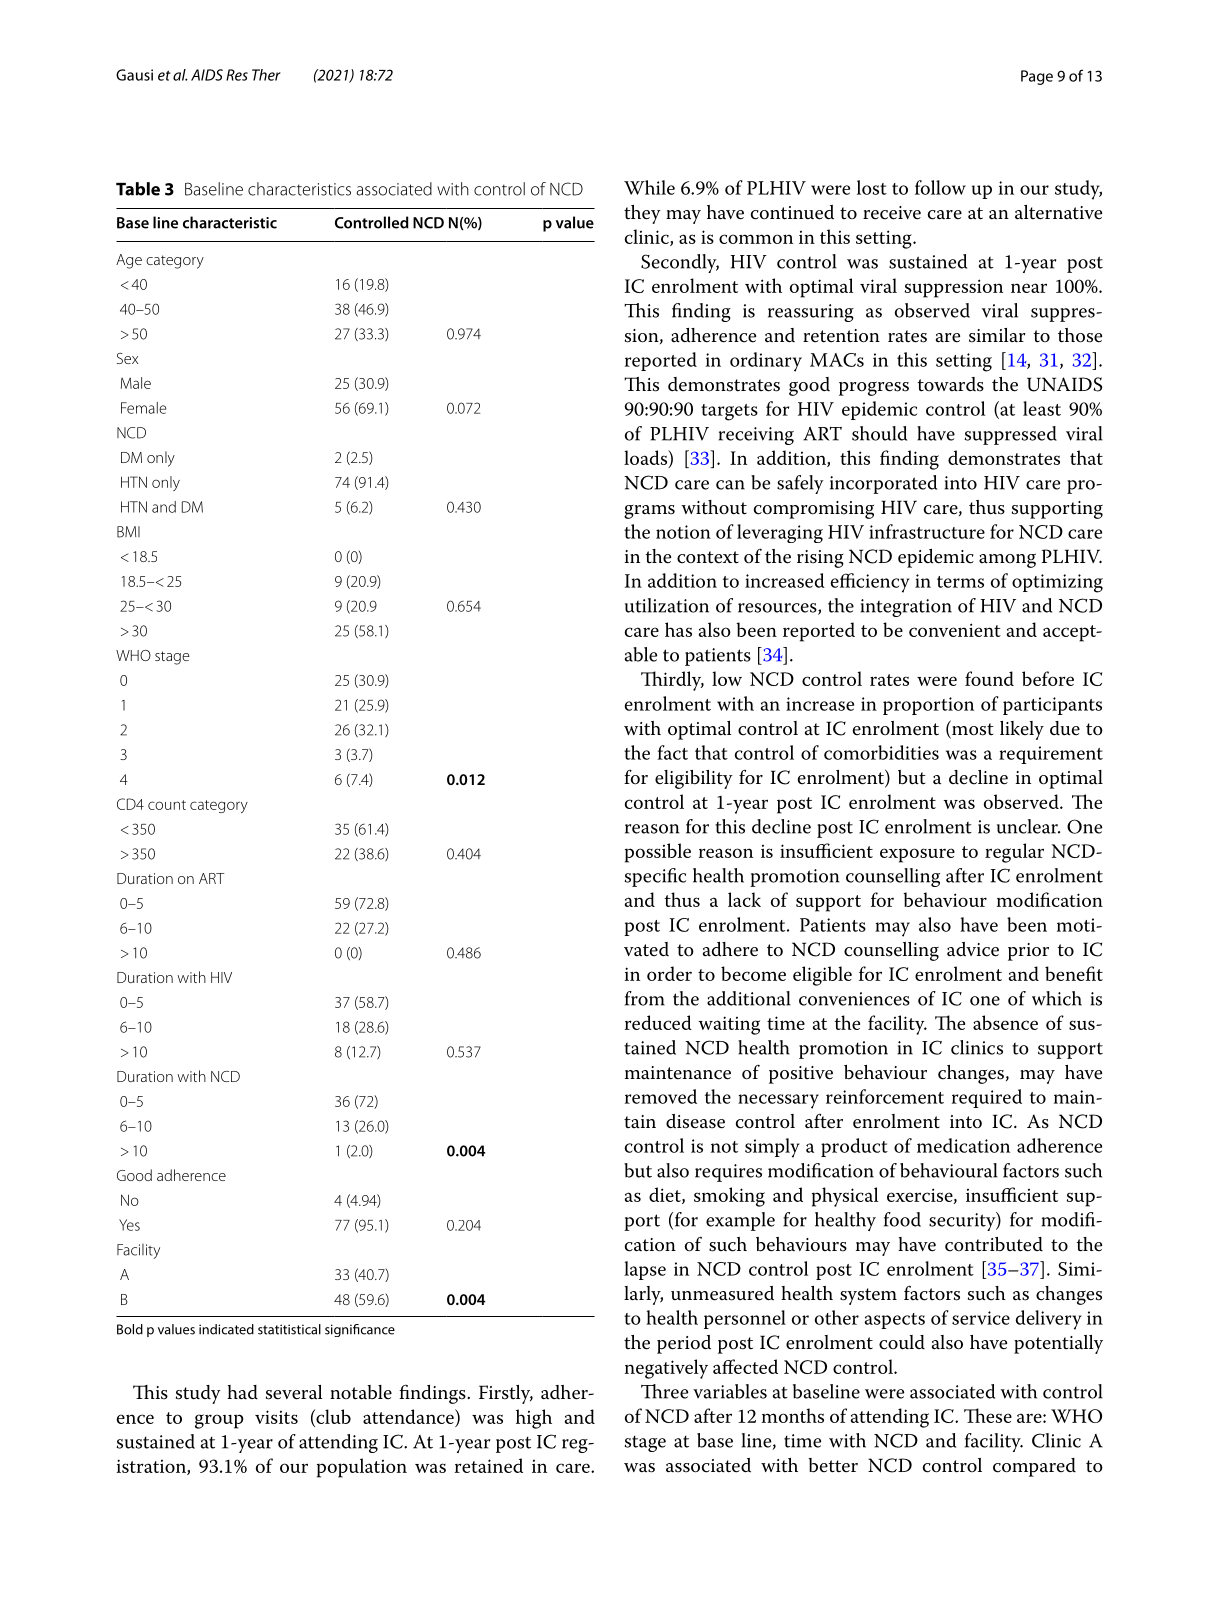  Describe the element at coordinates (955, 630) in the image. I see `convenient` at that location.
